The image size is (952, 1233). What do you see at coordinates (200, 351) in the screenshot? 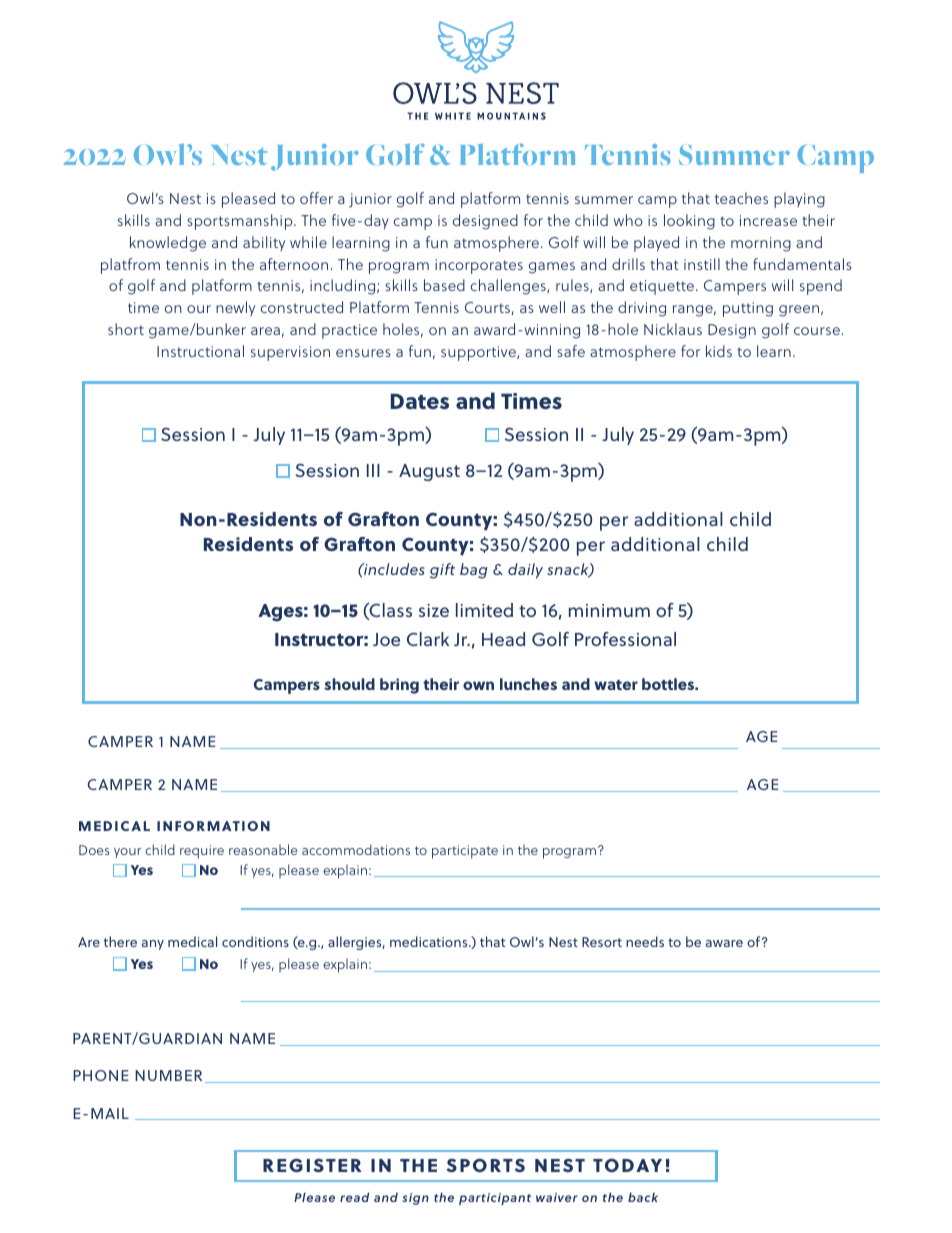
I see `Instructional` at bounding box center [200, 351].
